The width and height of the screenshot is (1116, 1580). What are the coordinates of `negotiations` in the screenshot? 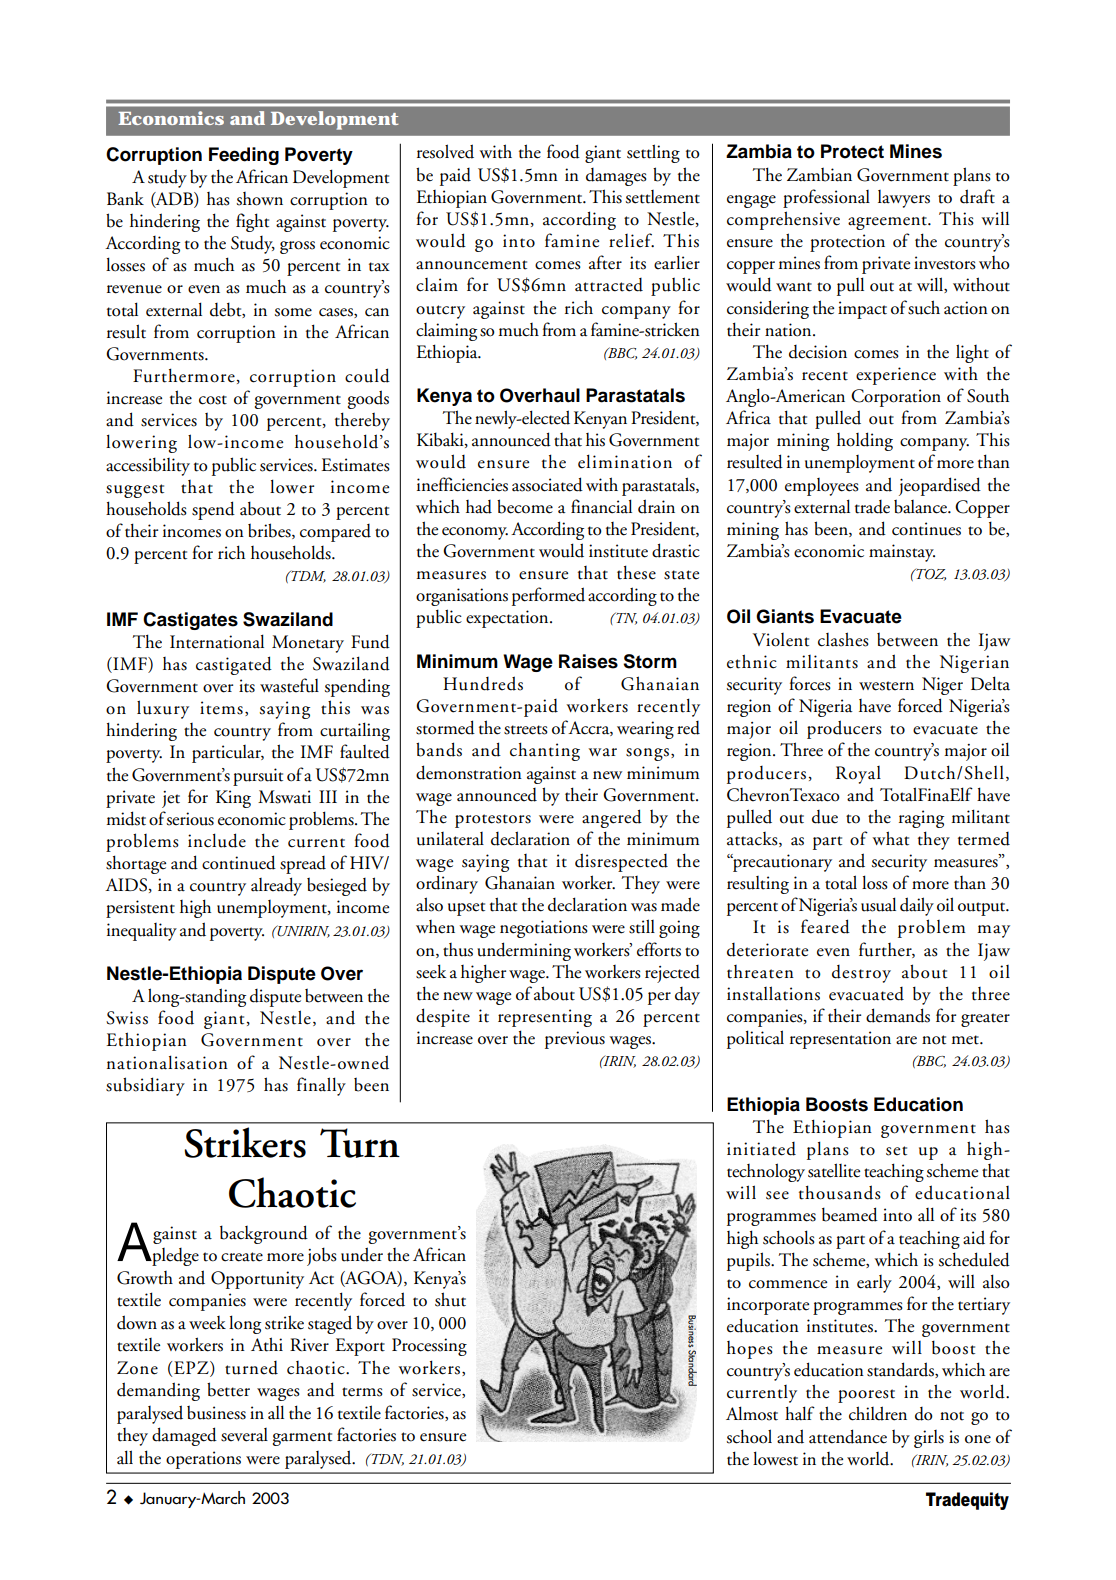 It's located at (544, 929).
